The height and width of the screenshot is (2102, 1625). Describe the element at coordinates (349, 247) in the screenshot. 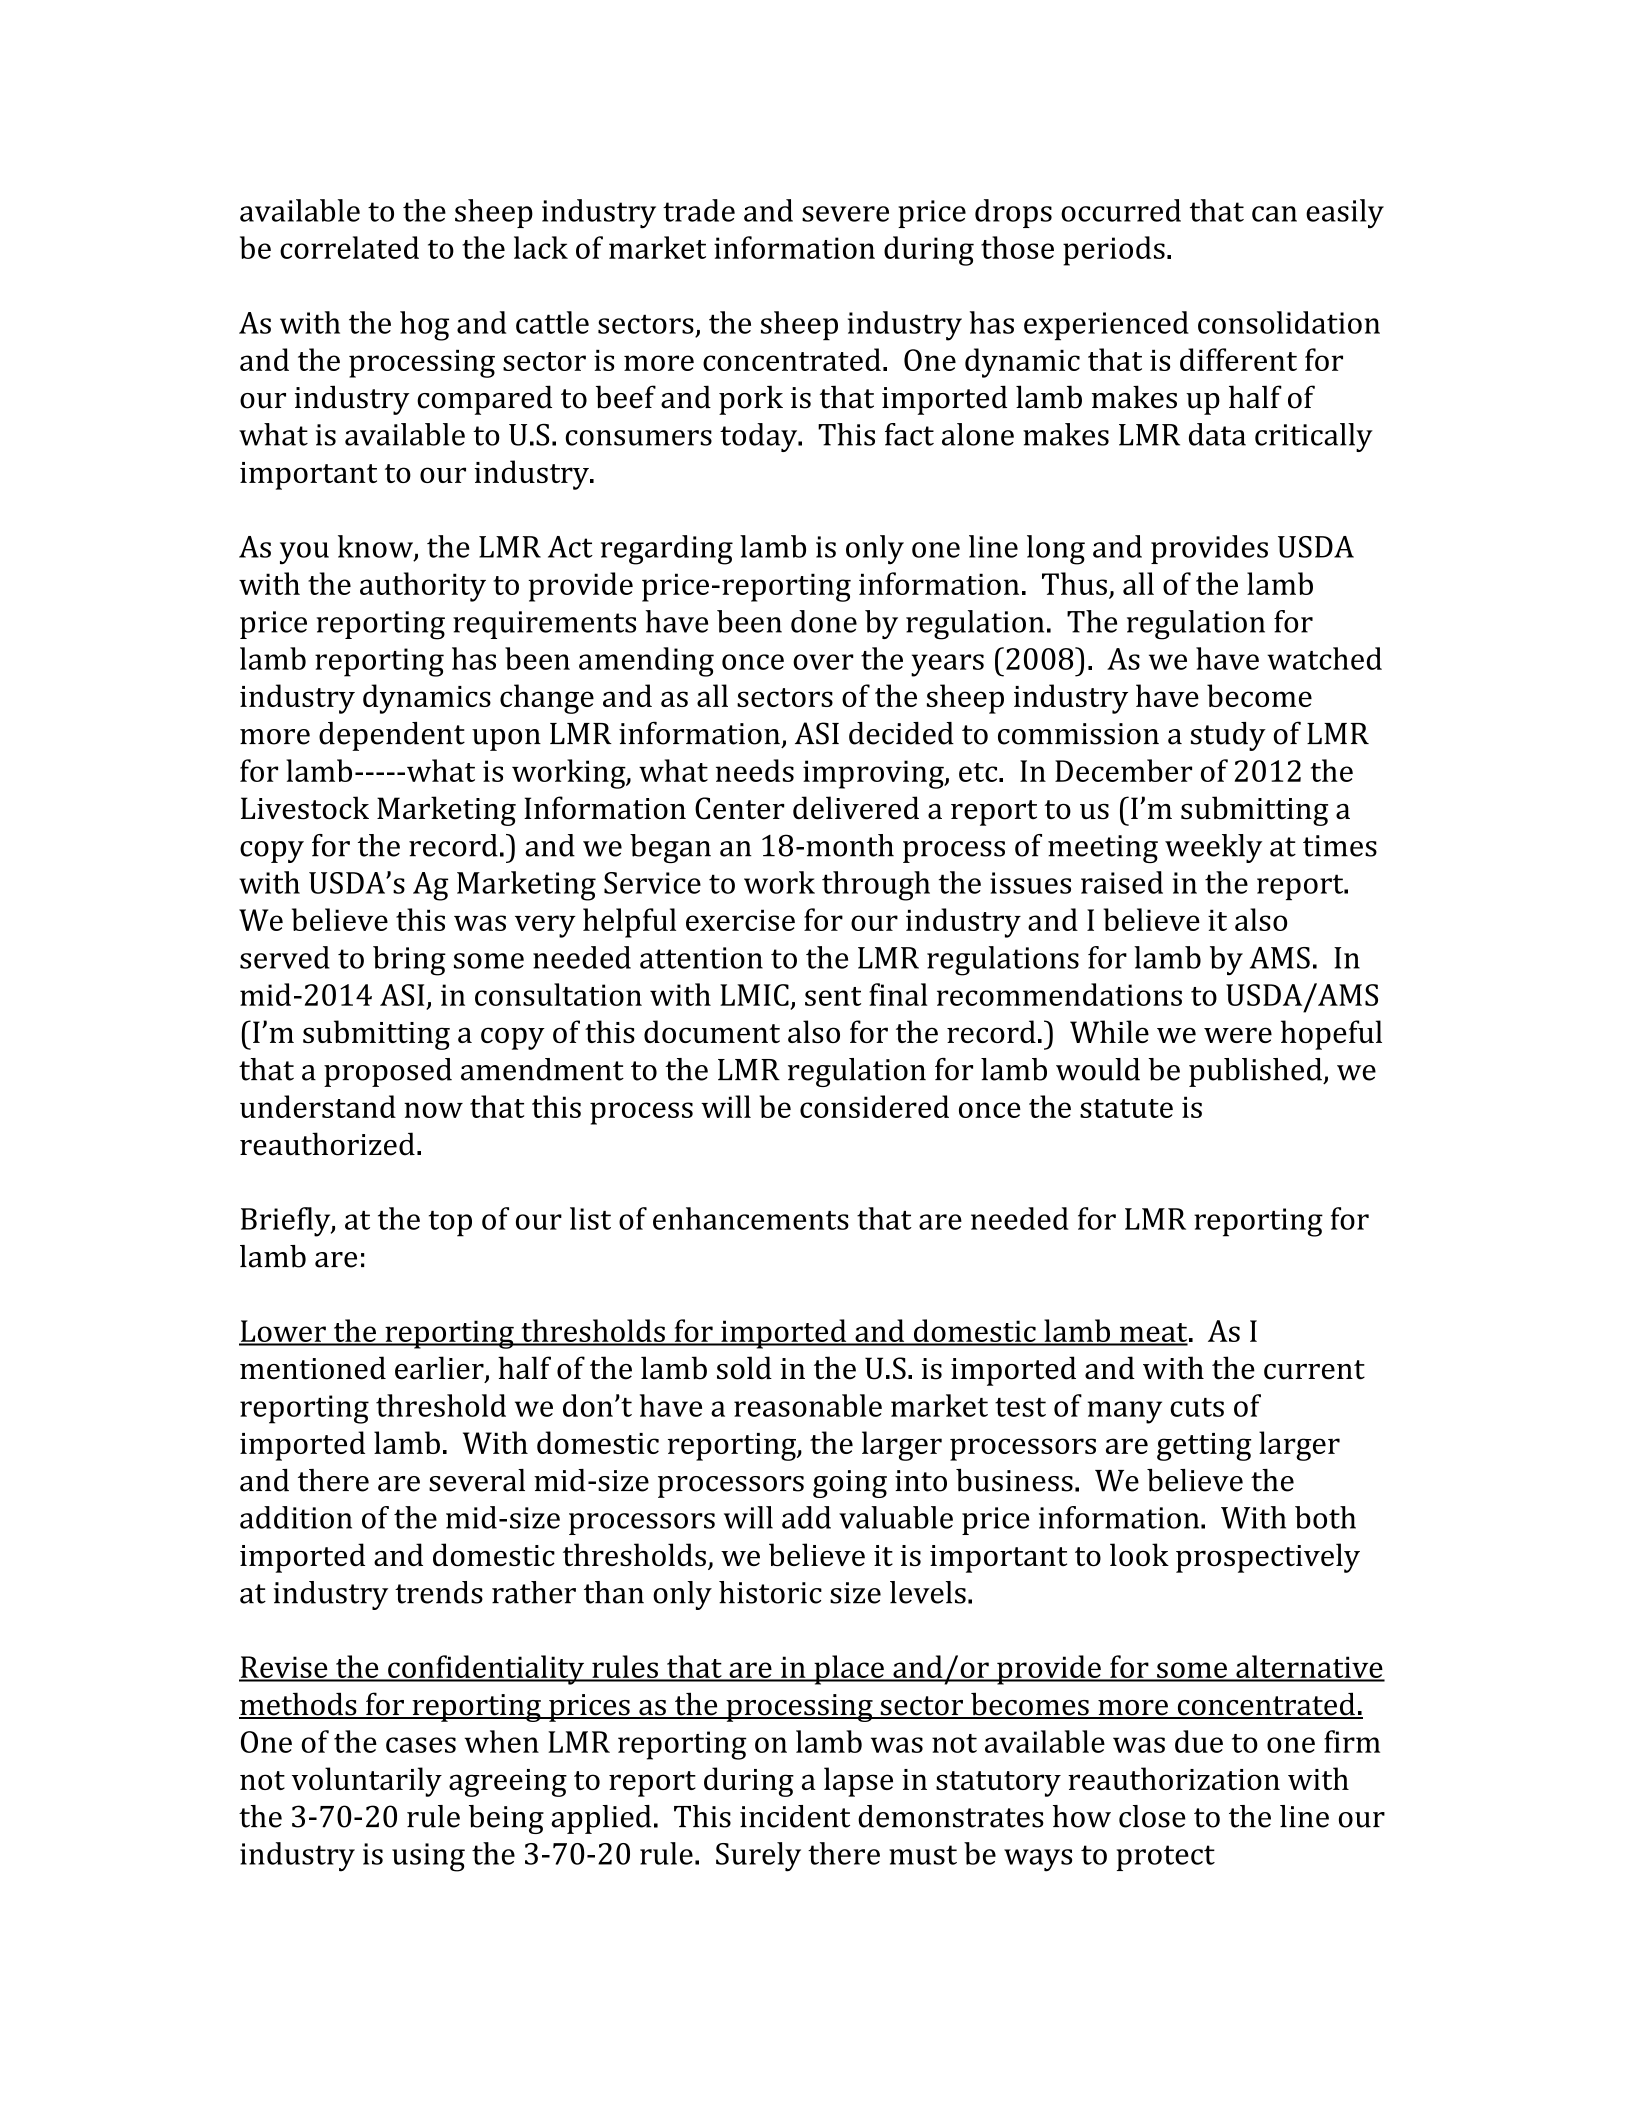

I see `correlated` at that location.
